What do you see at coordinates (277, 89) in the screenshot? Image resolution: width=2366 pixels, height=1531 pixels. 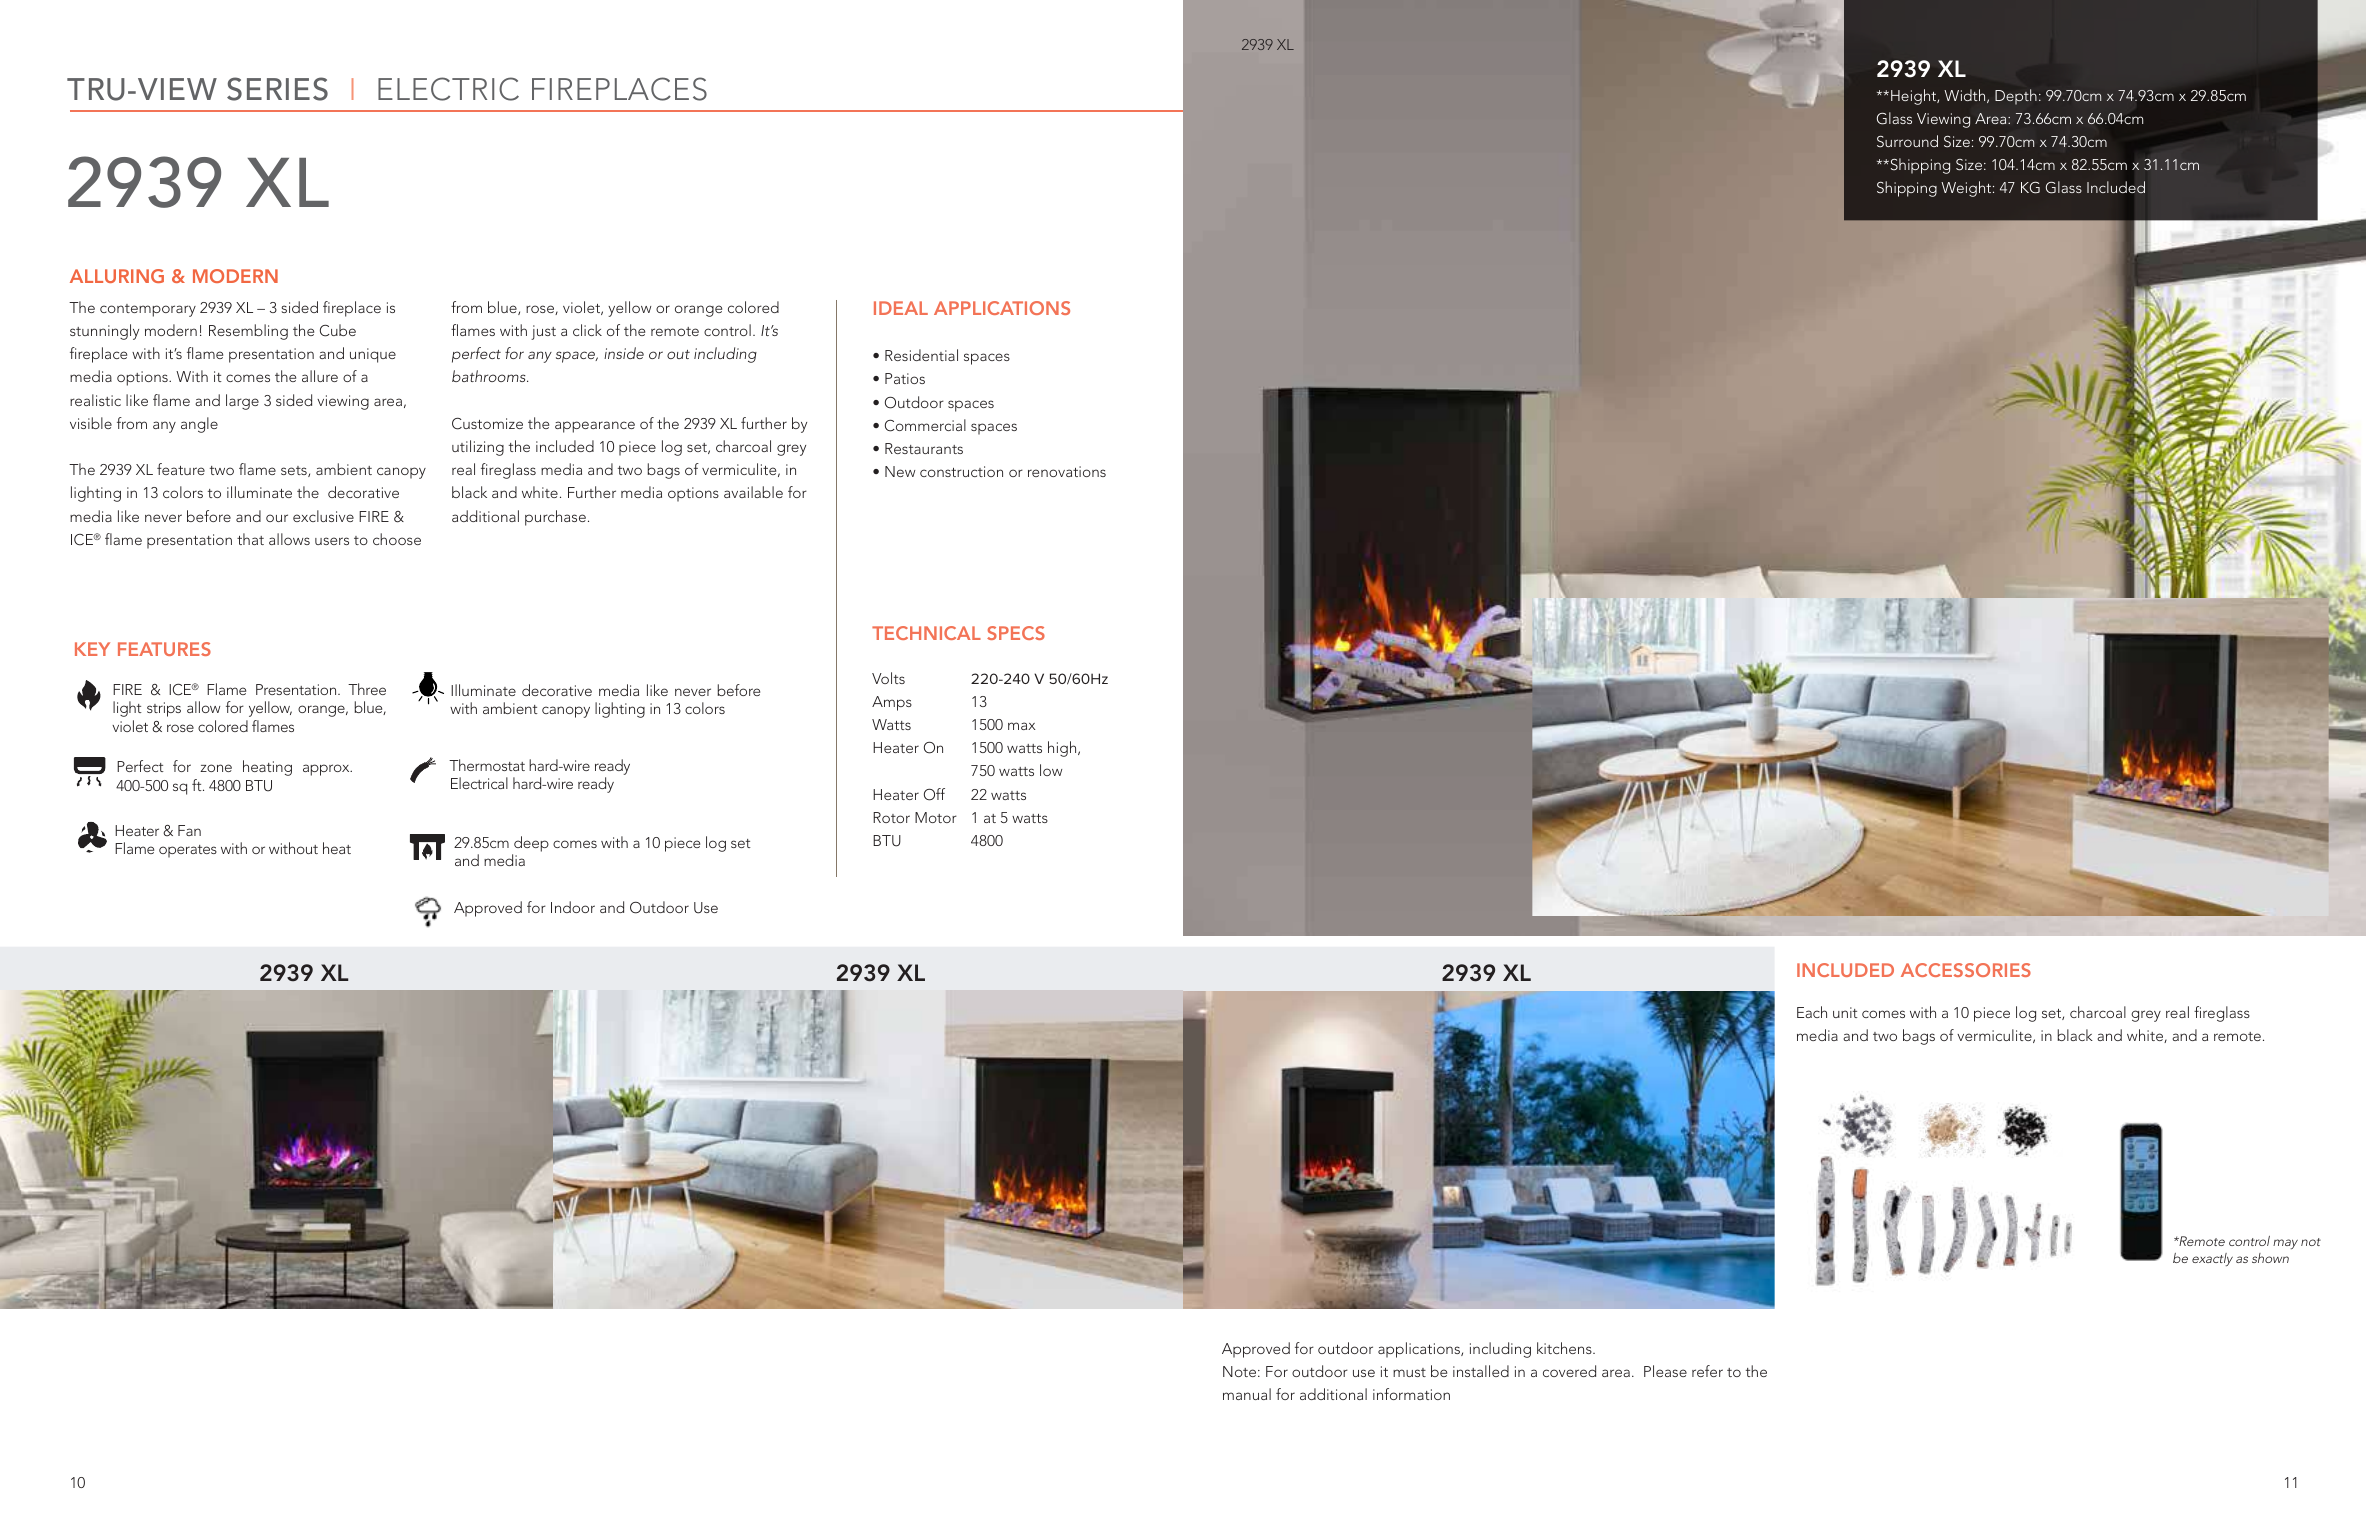 I see `SERIES` at bounding box center [277, 89].
